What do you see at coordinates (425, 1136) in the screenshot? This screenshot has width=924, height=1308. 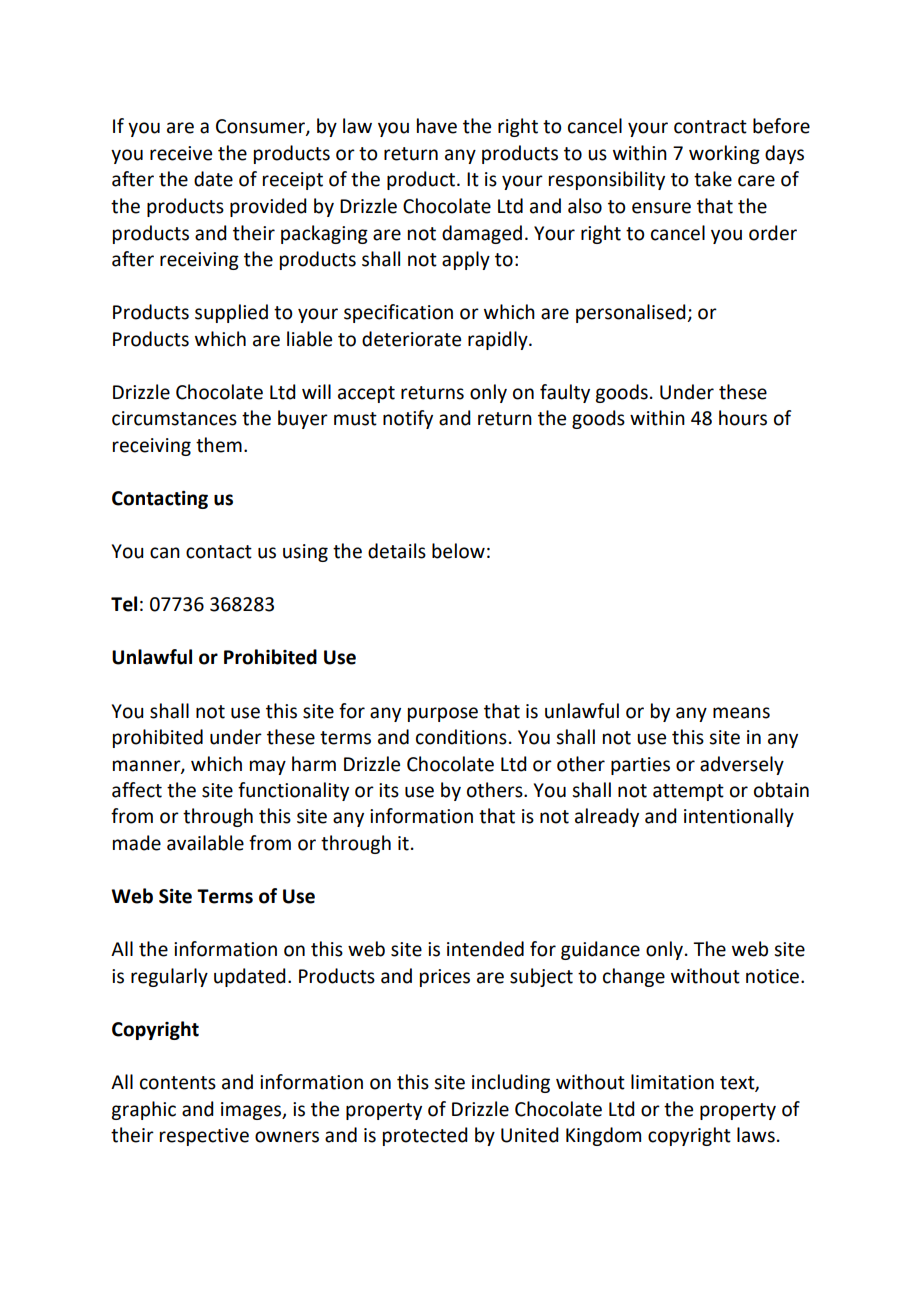 I see `protected` at bounding box center [425, 1136].
